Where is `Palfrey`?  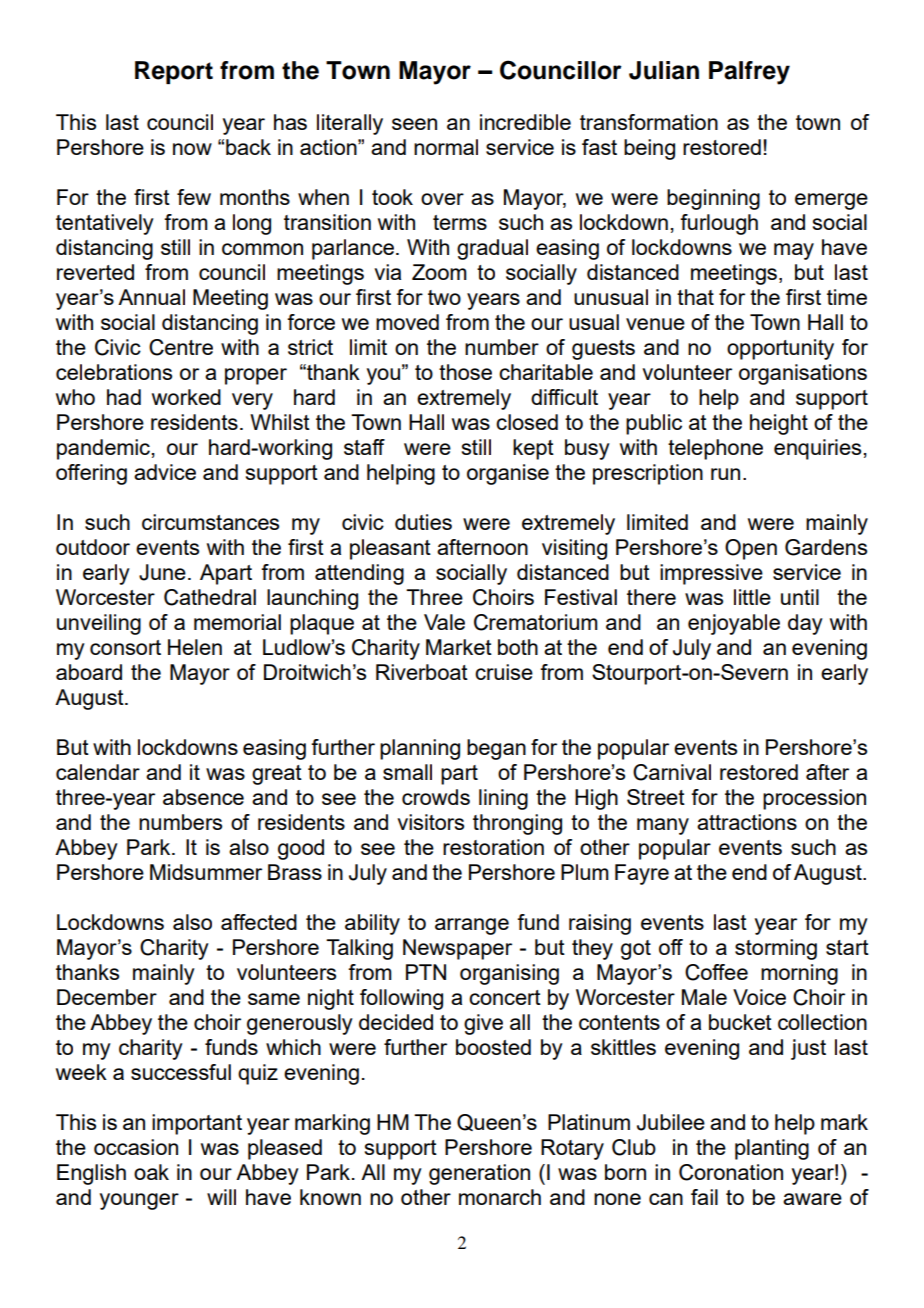
Palfrey is located at coordinates (749, 73).
